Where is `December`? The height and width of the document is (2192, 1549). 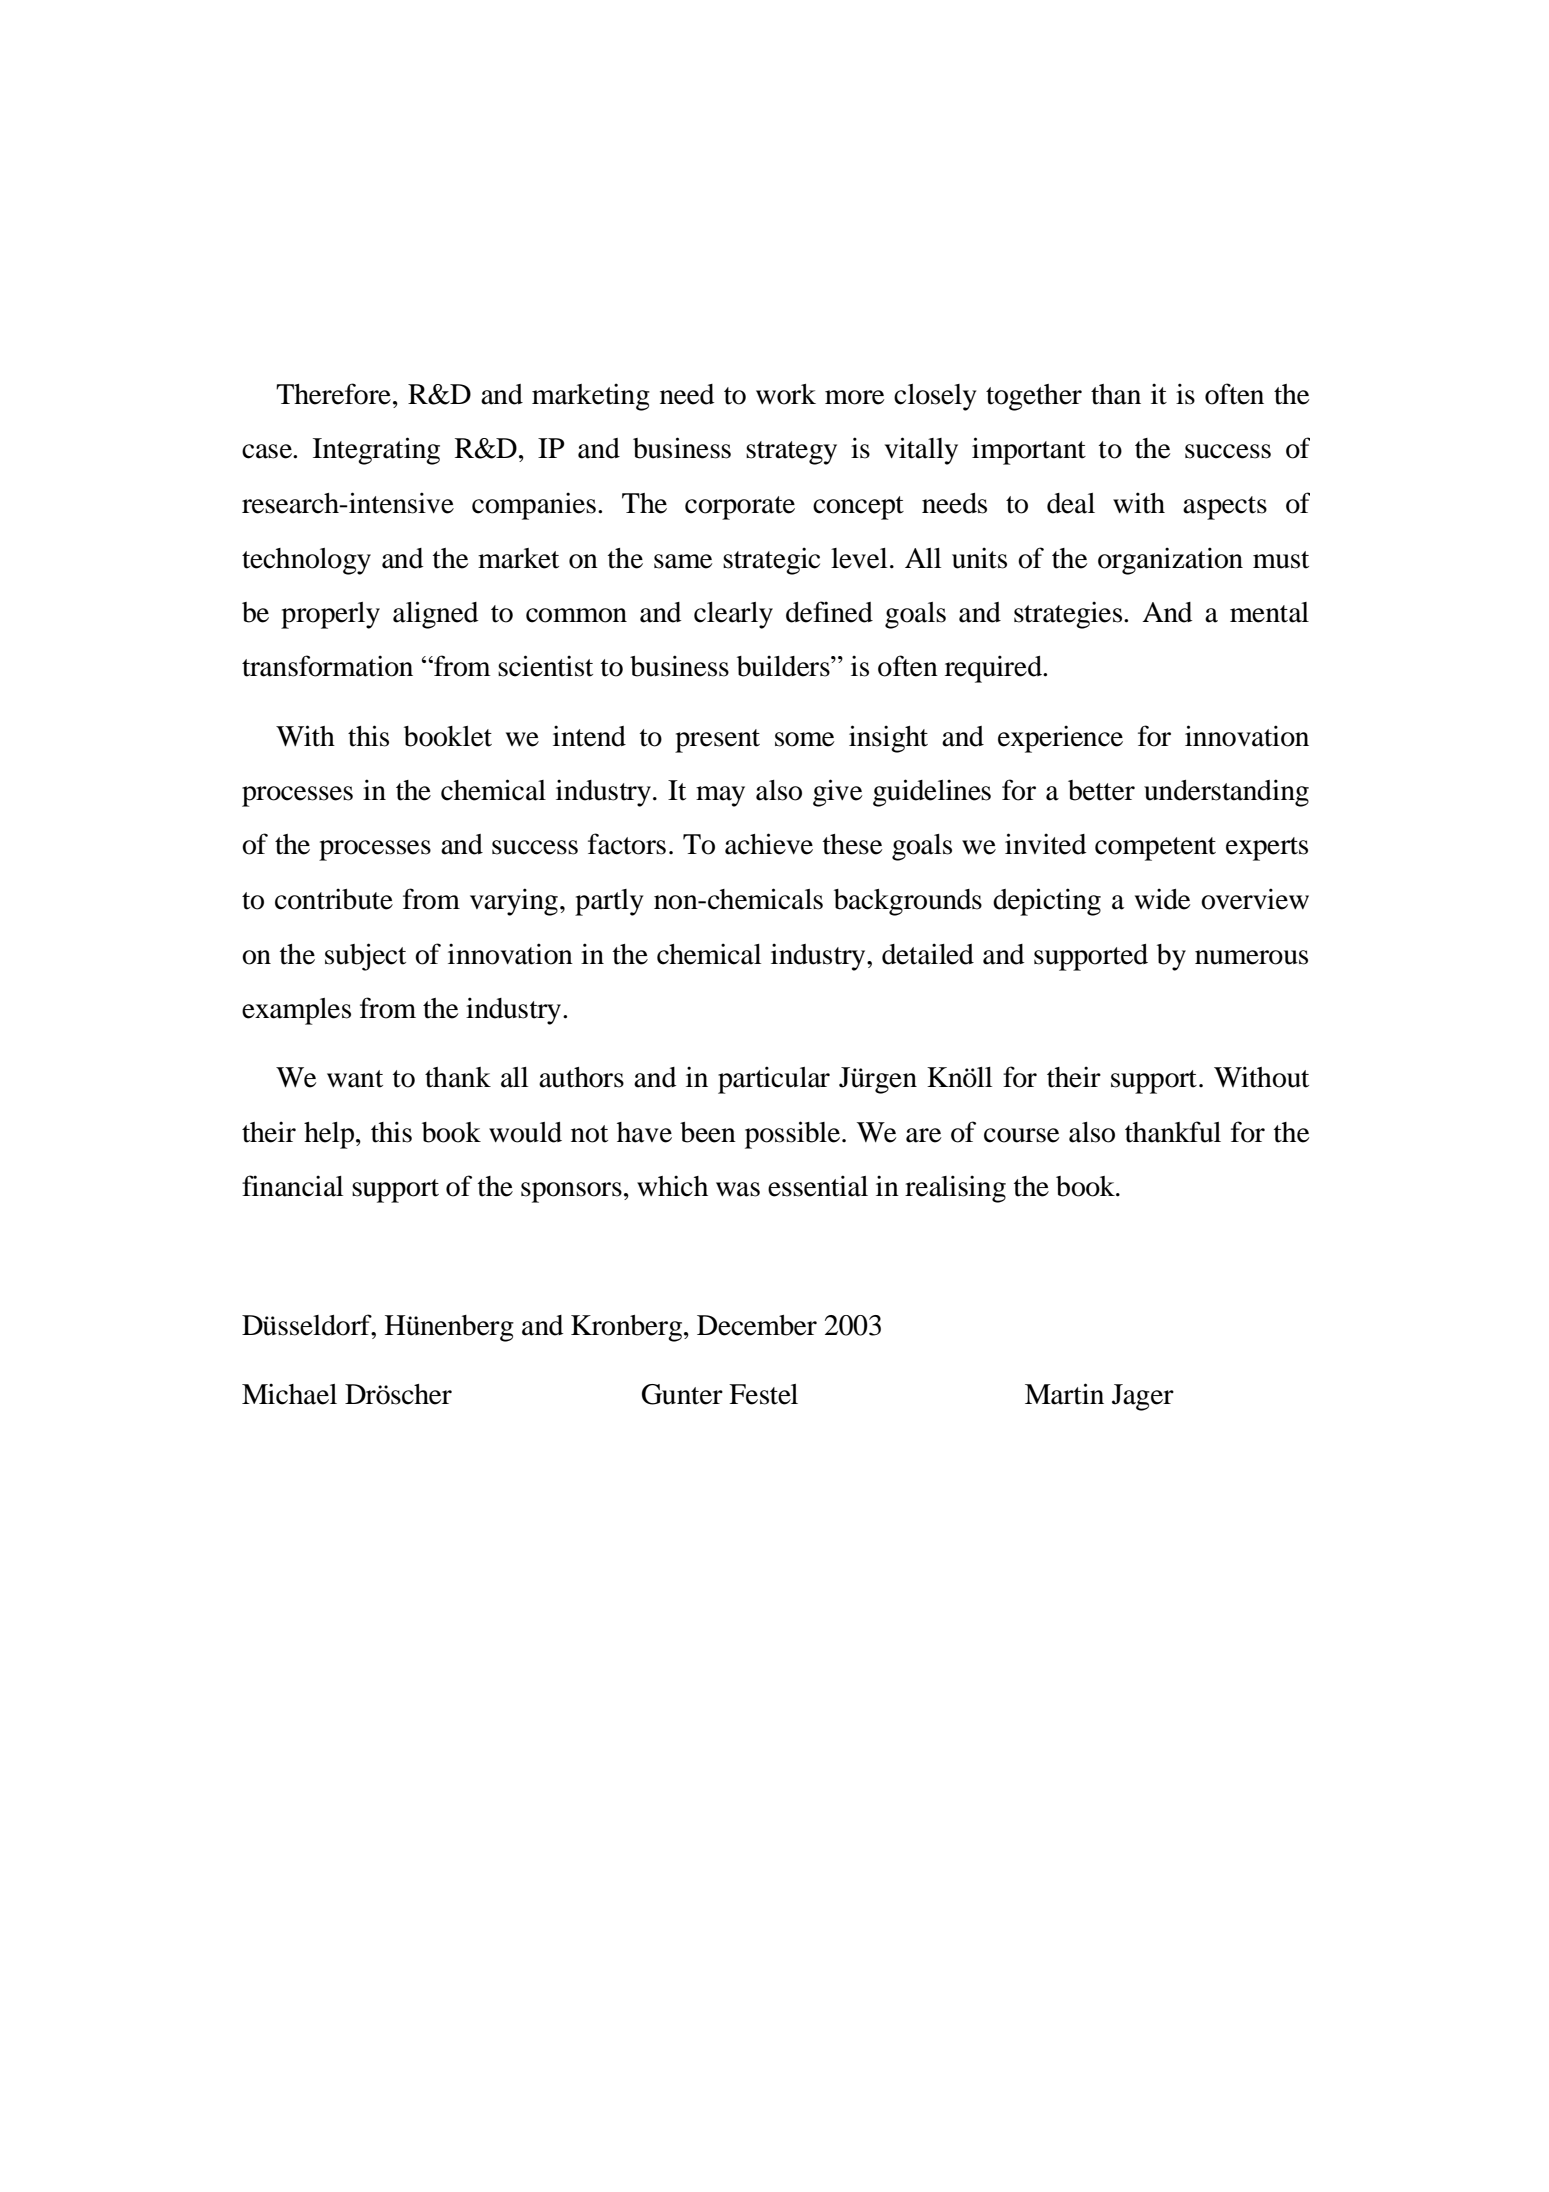 December is located at coordinates (757, 1325).
